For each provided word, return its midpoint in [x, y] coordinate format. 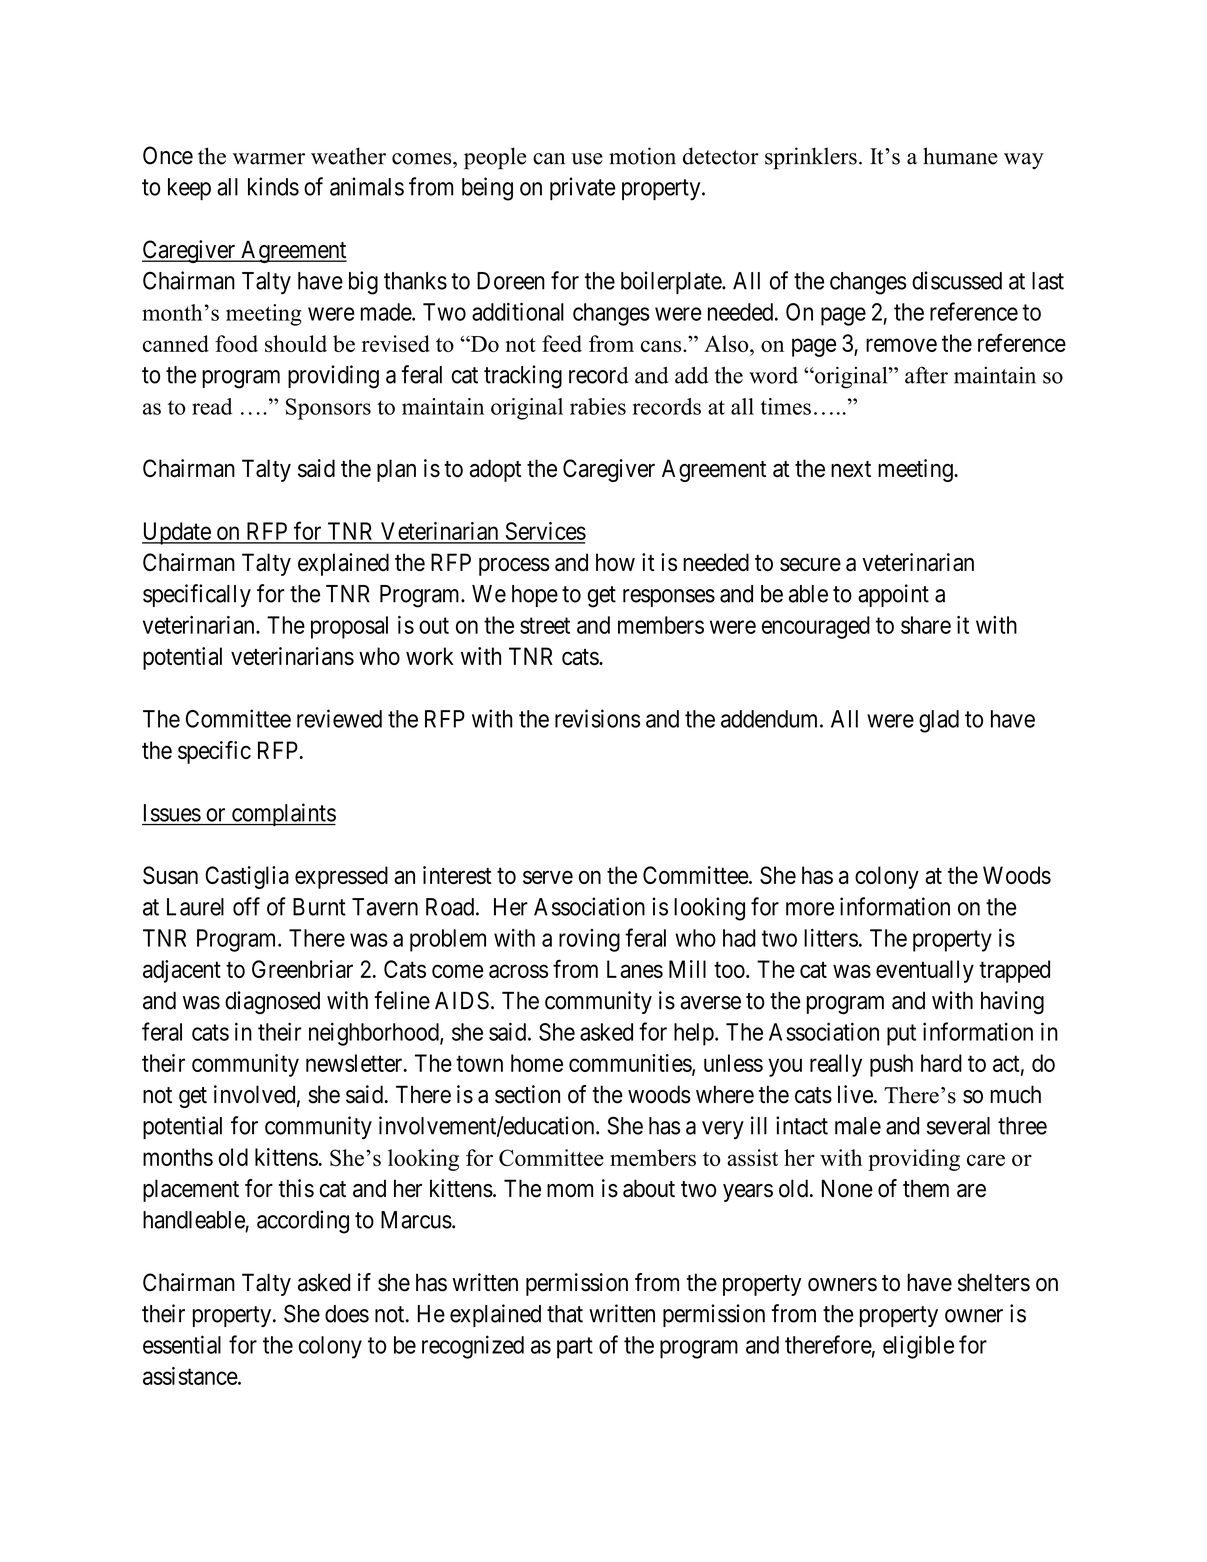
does [347, 1314]
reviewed [339, 718]
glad [939, 721]
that [565, 1314]
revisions [597, 718]
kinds [273, 186]
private [583, 188]
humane [960, 156]
